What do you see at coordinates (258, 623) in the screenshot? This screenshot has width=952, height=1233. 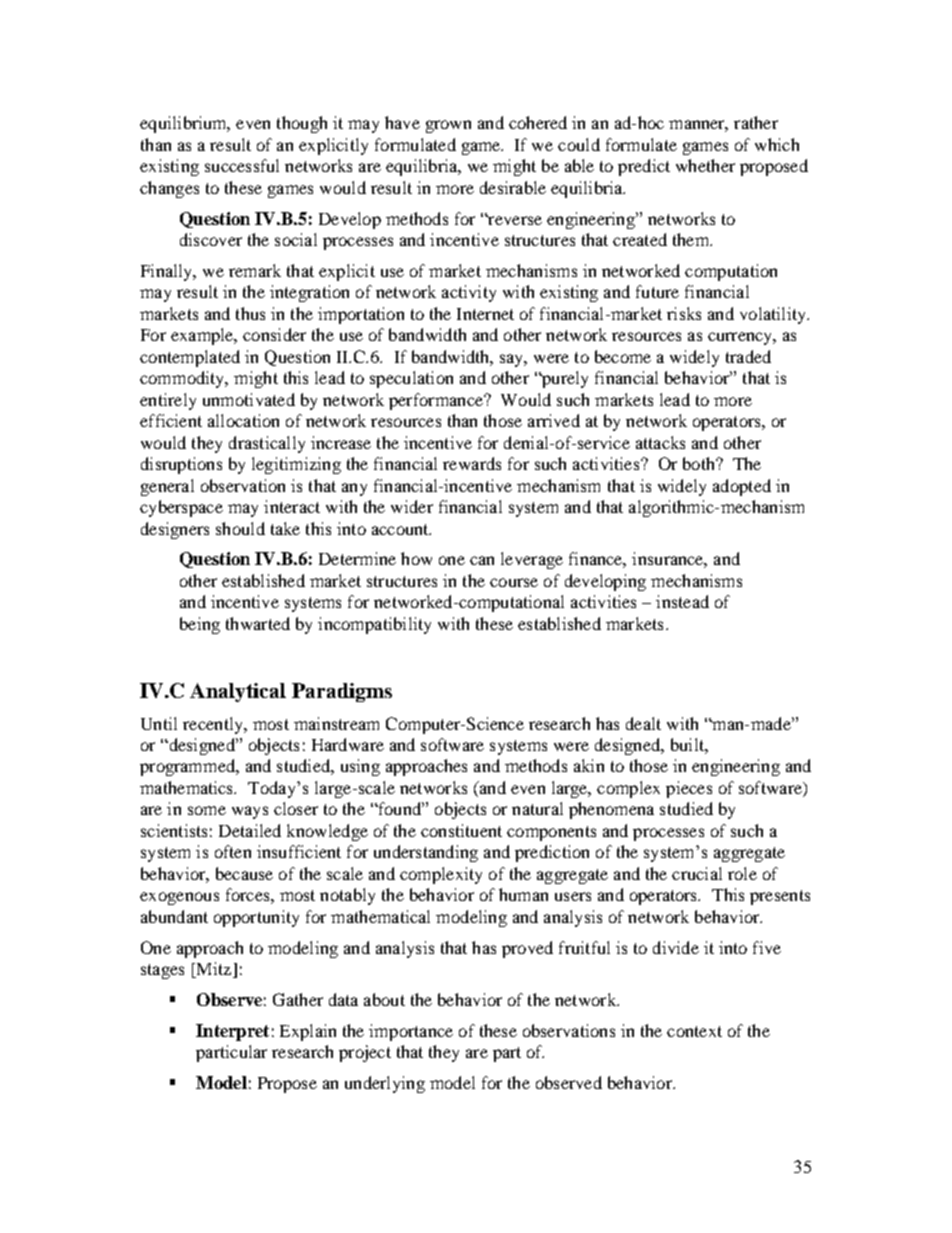 I see `thwarted` at bounding box center [258, 623].
